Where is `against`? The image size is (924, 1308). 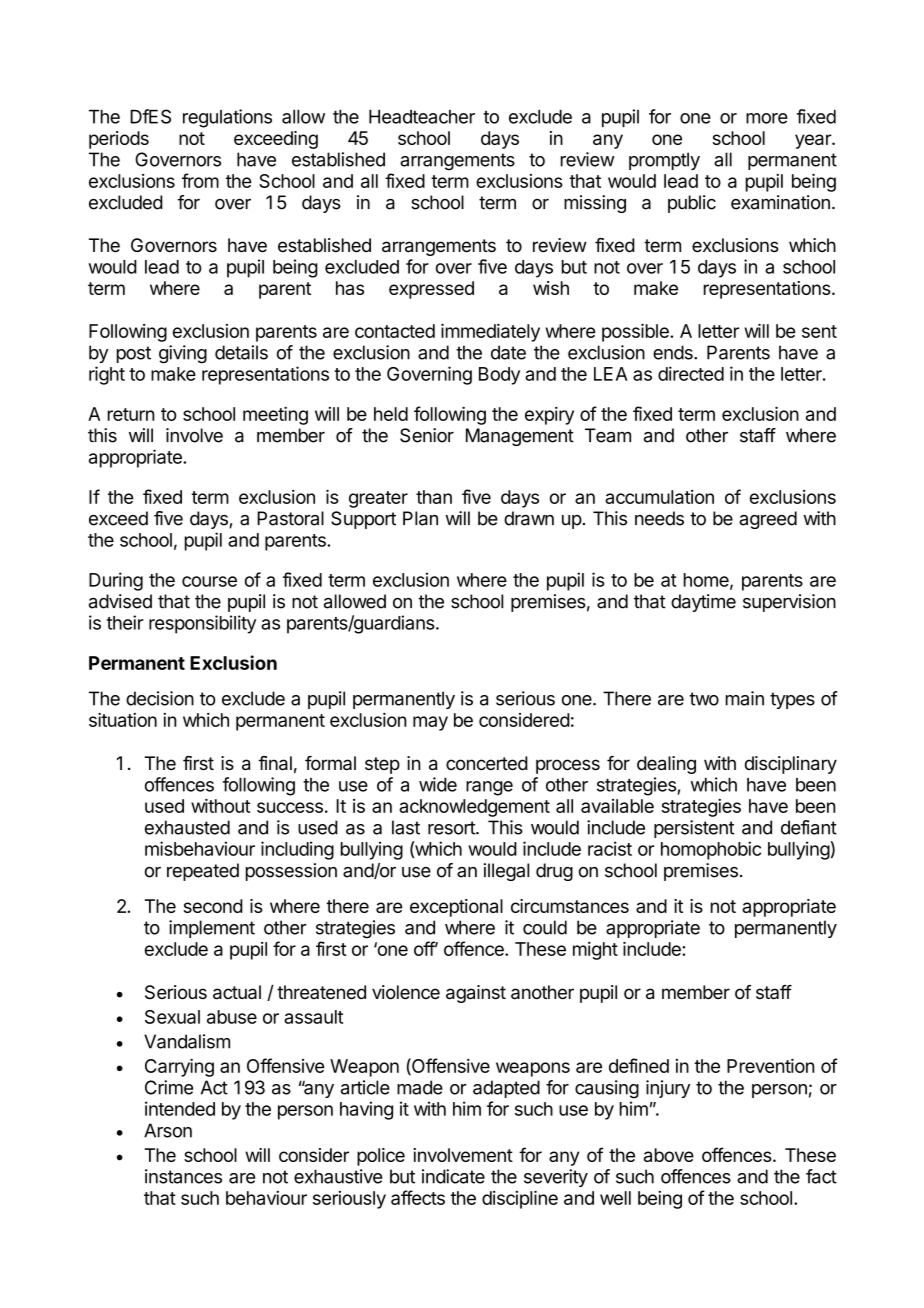
against is located at coordinates (476, 994).
